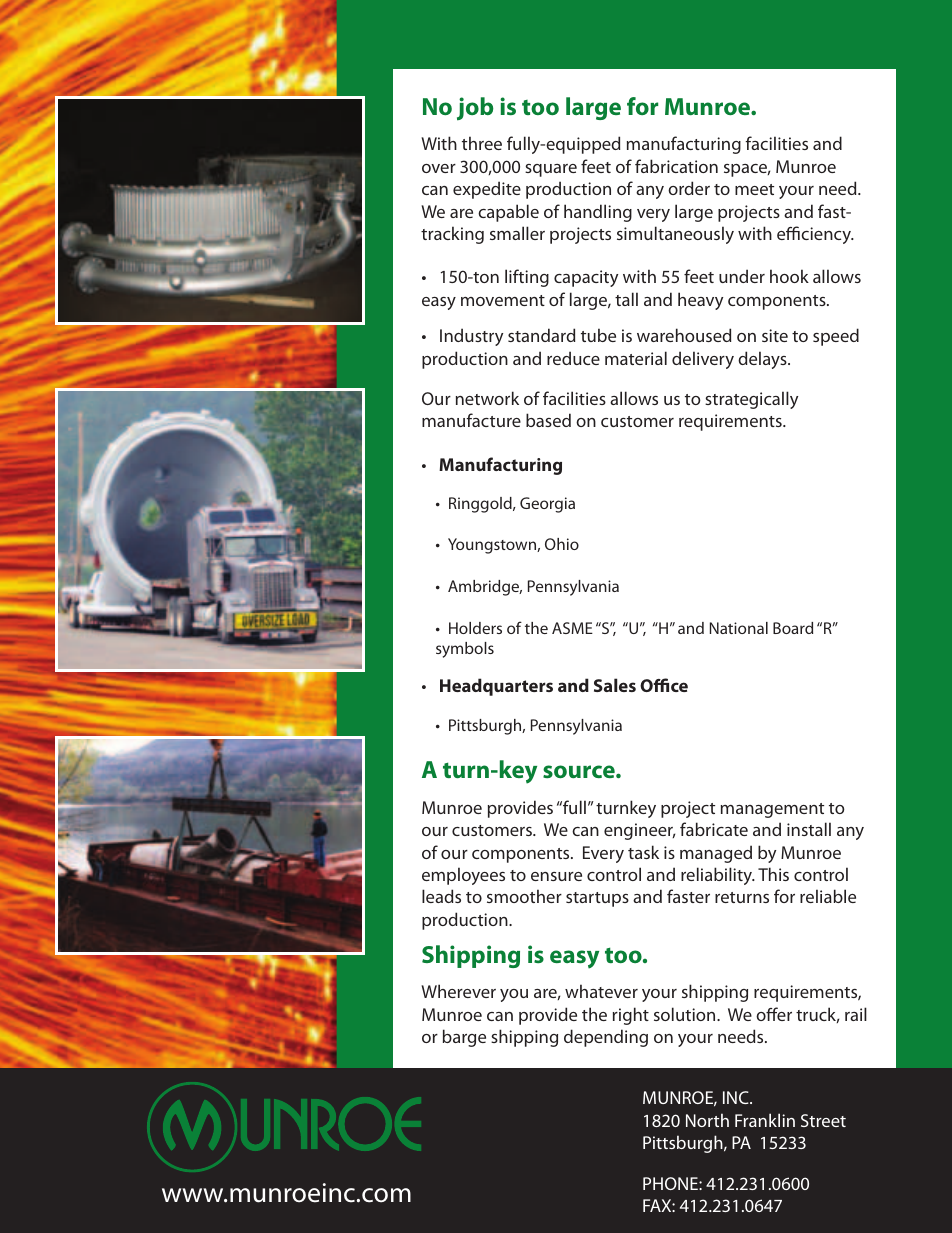 The image size is (952, 1233). I want to click on fabrication, so click(676, 166).
